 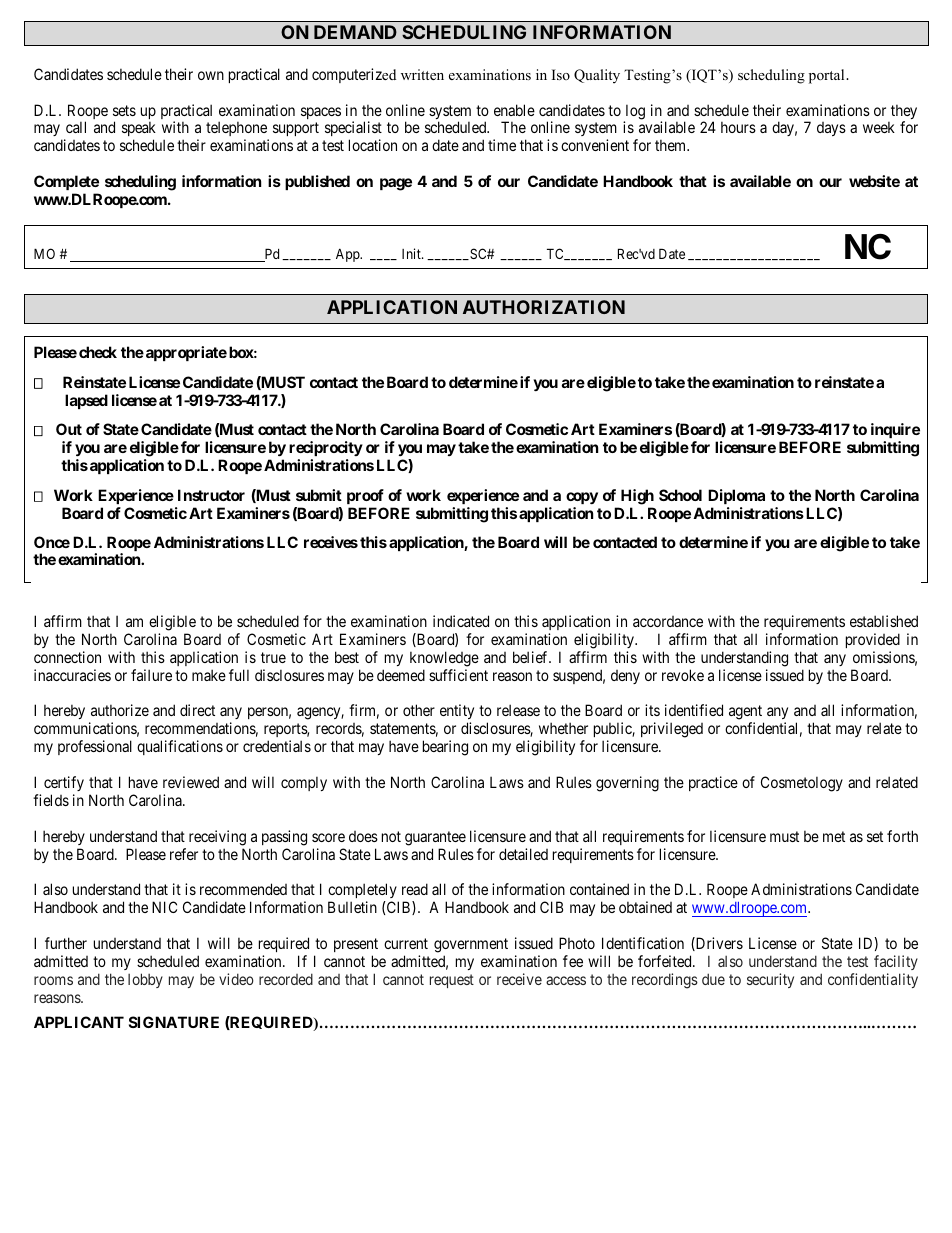 I want to click on qualifications, so click(x=180, y=747).
